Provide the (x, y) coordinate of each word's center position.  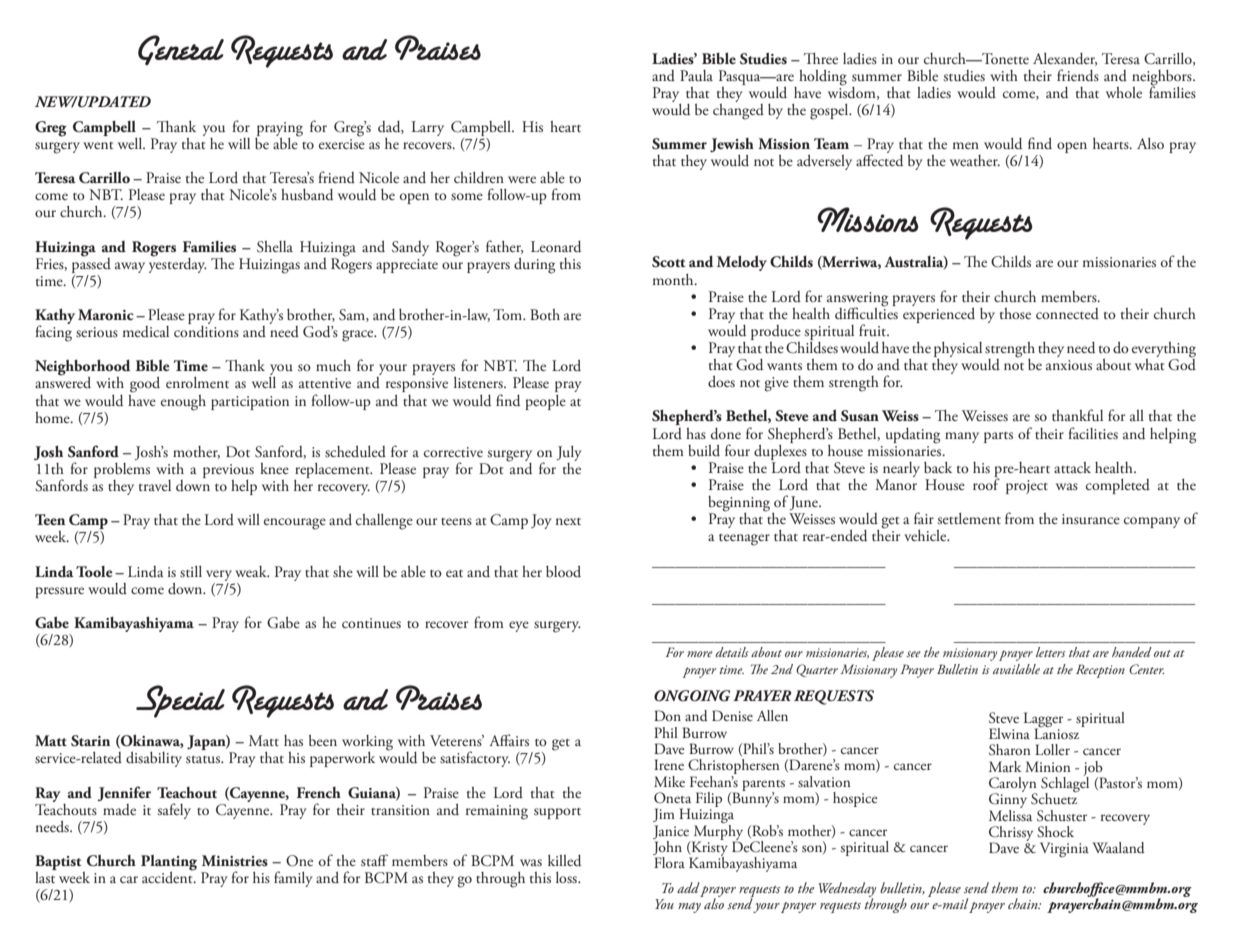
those (1015, 313)
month (674, 279)
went (98, 145)
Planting (169, 863)
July (569, 453)
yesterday (178, 264)
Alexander (1065, 59)
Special (180, 701)
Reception (1100, 671)
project (1027, 487)
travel (155, 485)
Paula (696, 75)
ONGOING (692, 696)
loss (567, 877)
